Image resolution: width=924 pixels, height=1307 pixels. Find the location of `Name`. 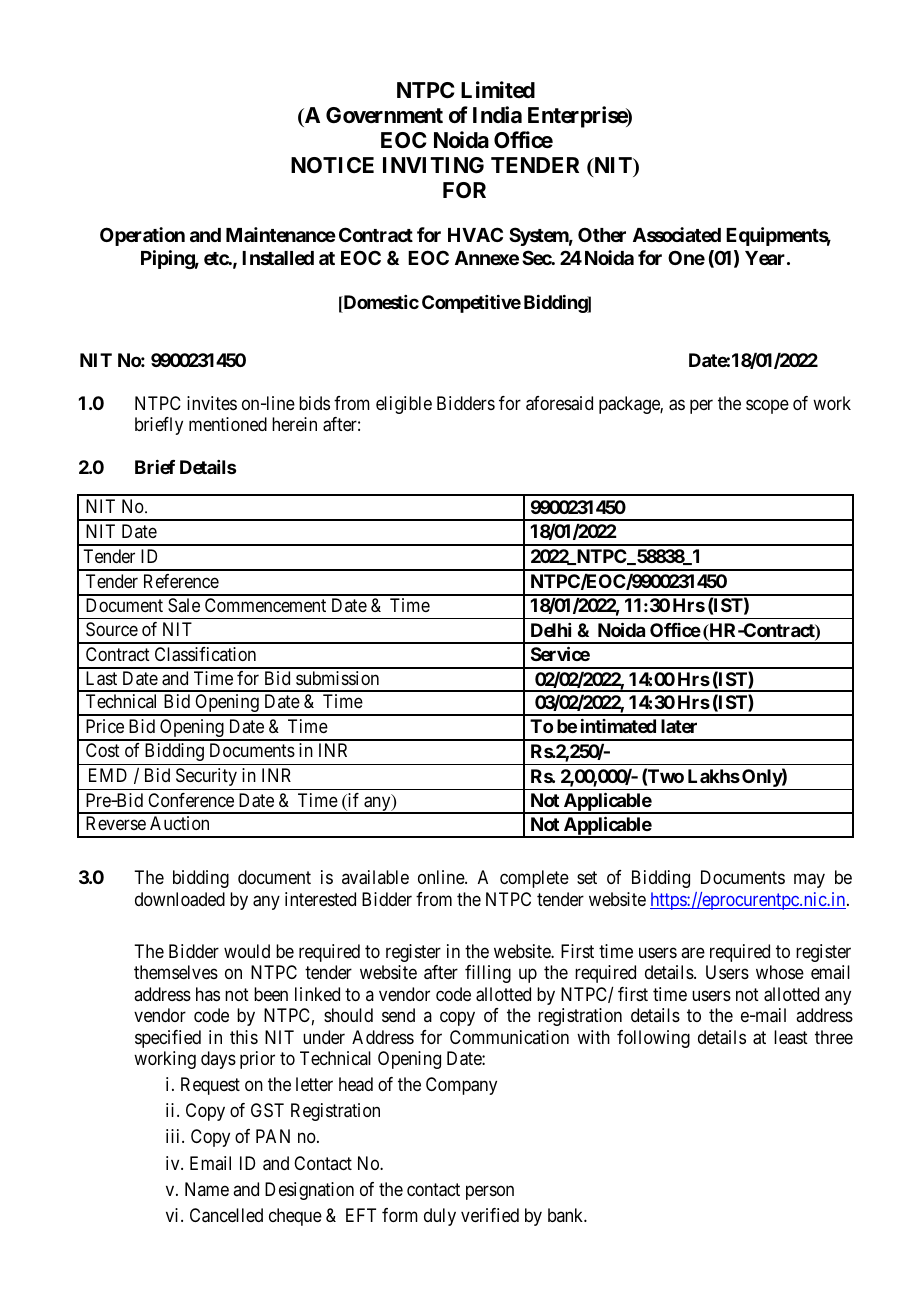

Name is located at coordinates (207, 1189).
